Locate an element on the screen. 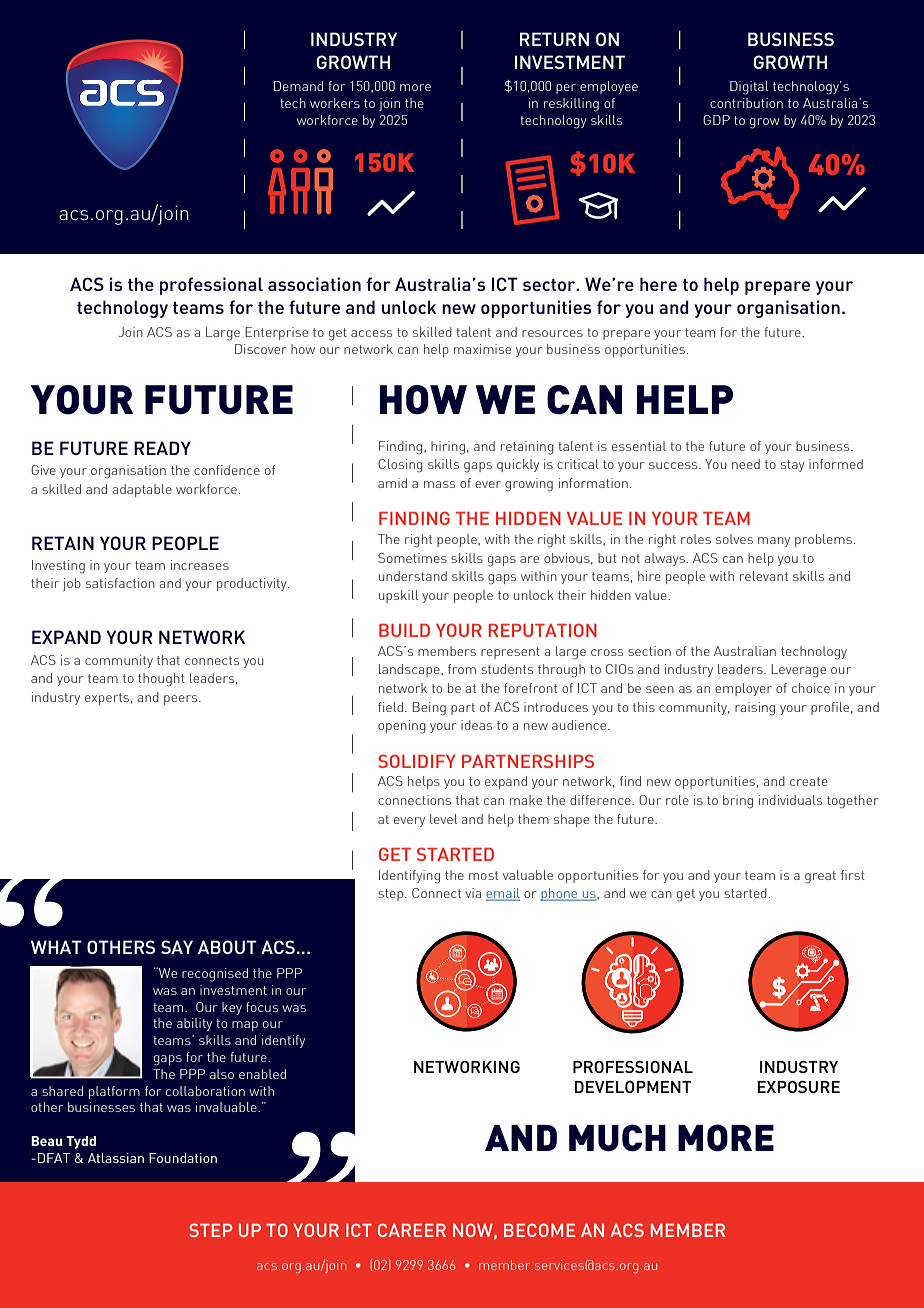 Image resolution: width=924 pixels, height=1308 pixels. CAREER is located at coordinates (412, 1230).
